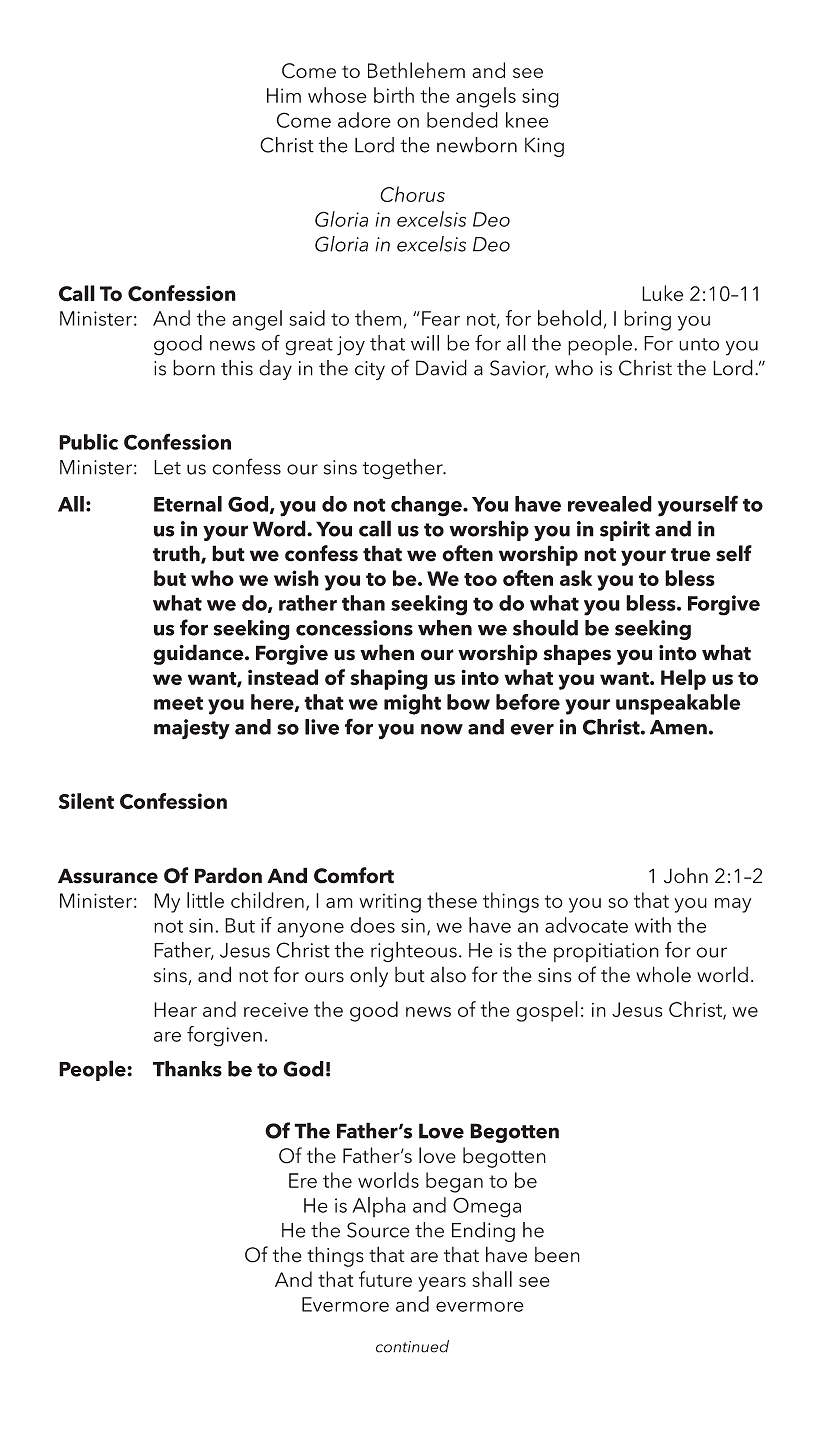 The width and height of the screenshot is (825, 1456). What do you see at coordinates (390, 903) in the screenshot?
I see `writing` at bounding box center [390, 903].
